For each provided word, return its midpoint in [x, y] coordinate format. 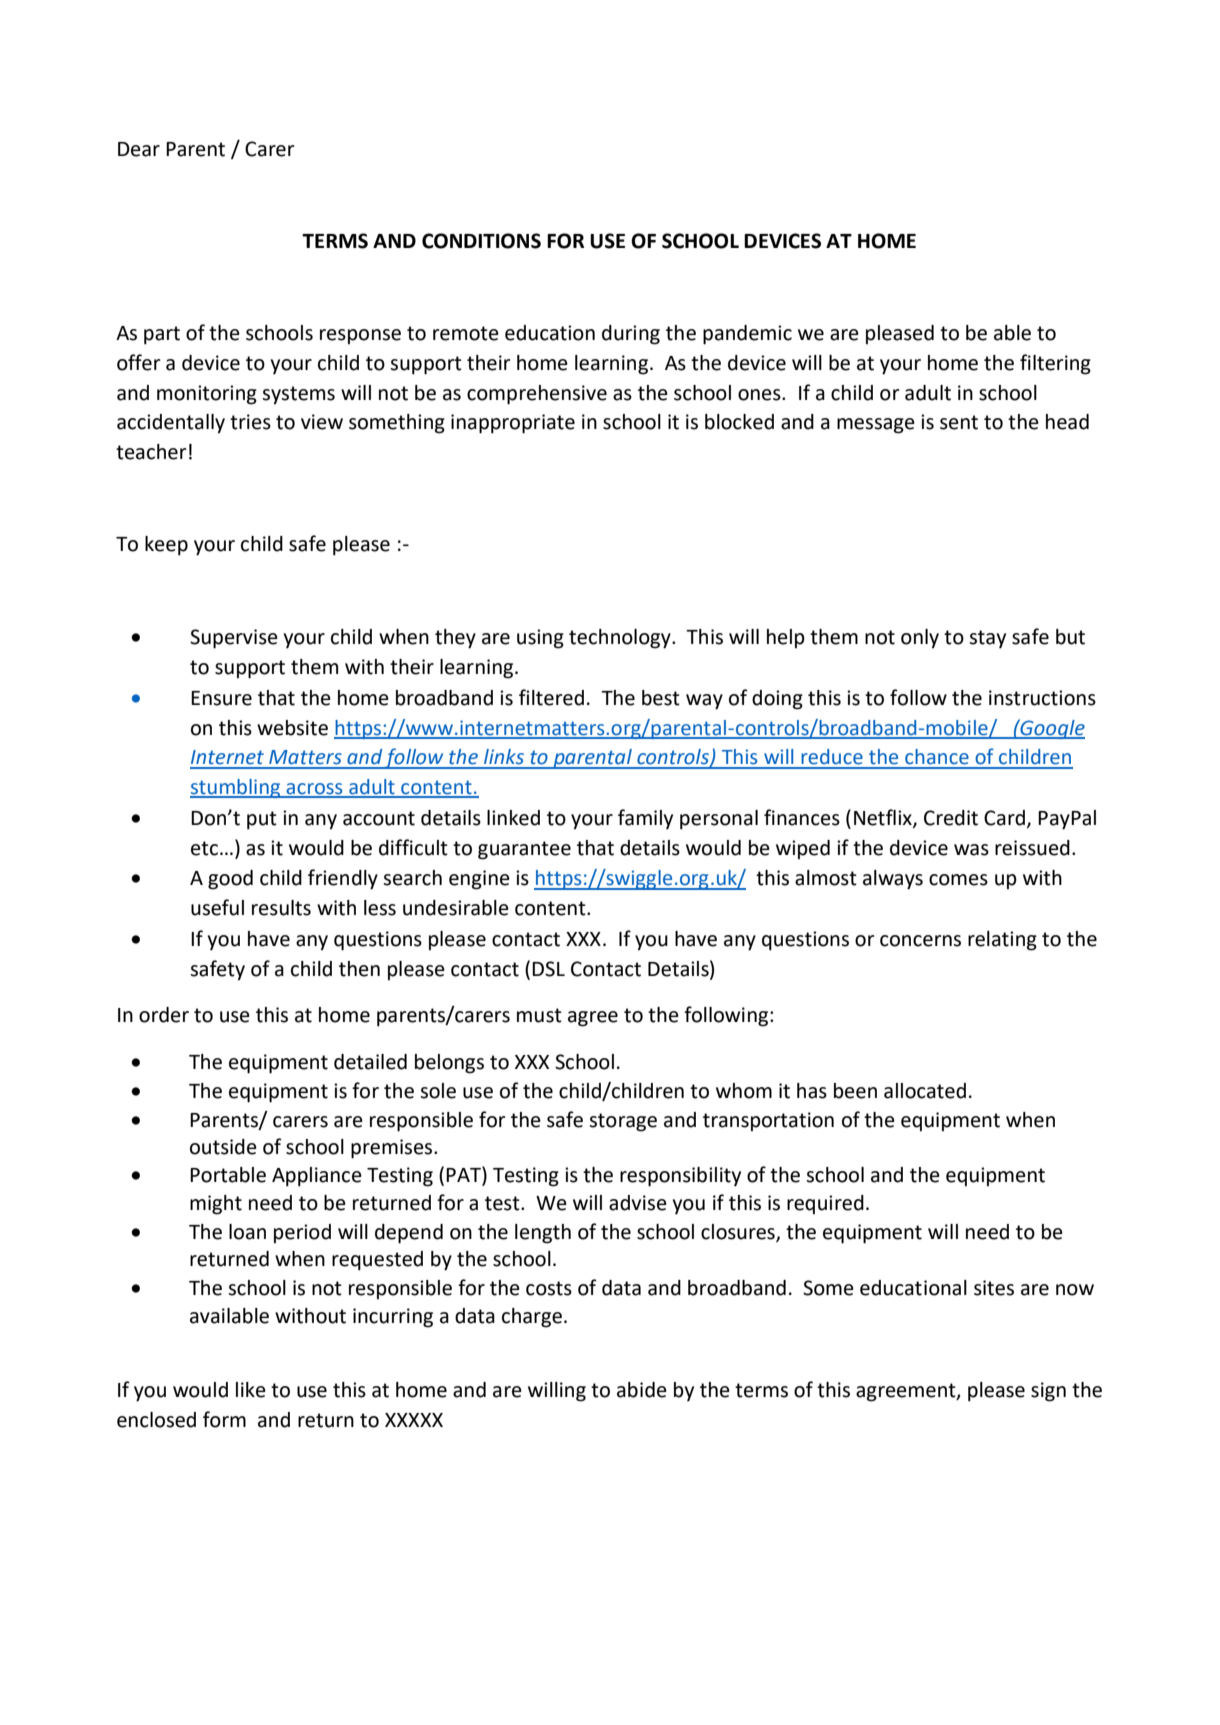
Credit [951, 818]
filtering [1055, 364]
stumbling [236, 788]
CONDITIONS [481, 241]
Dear [139, 149]
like [251, 1390]
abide [642, 1390]
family [645, 819]
